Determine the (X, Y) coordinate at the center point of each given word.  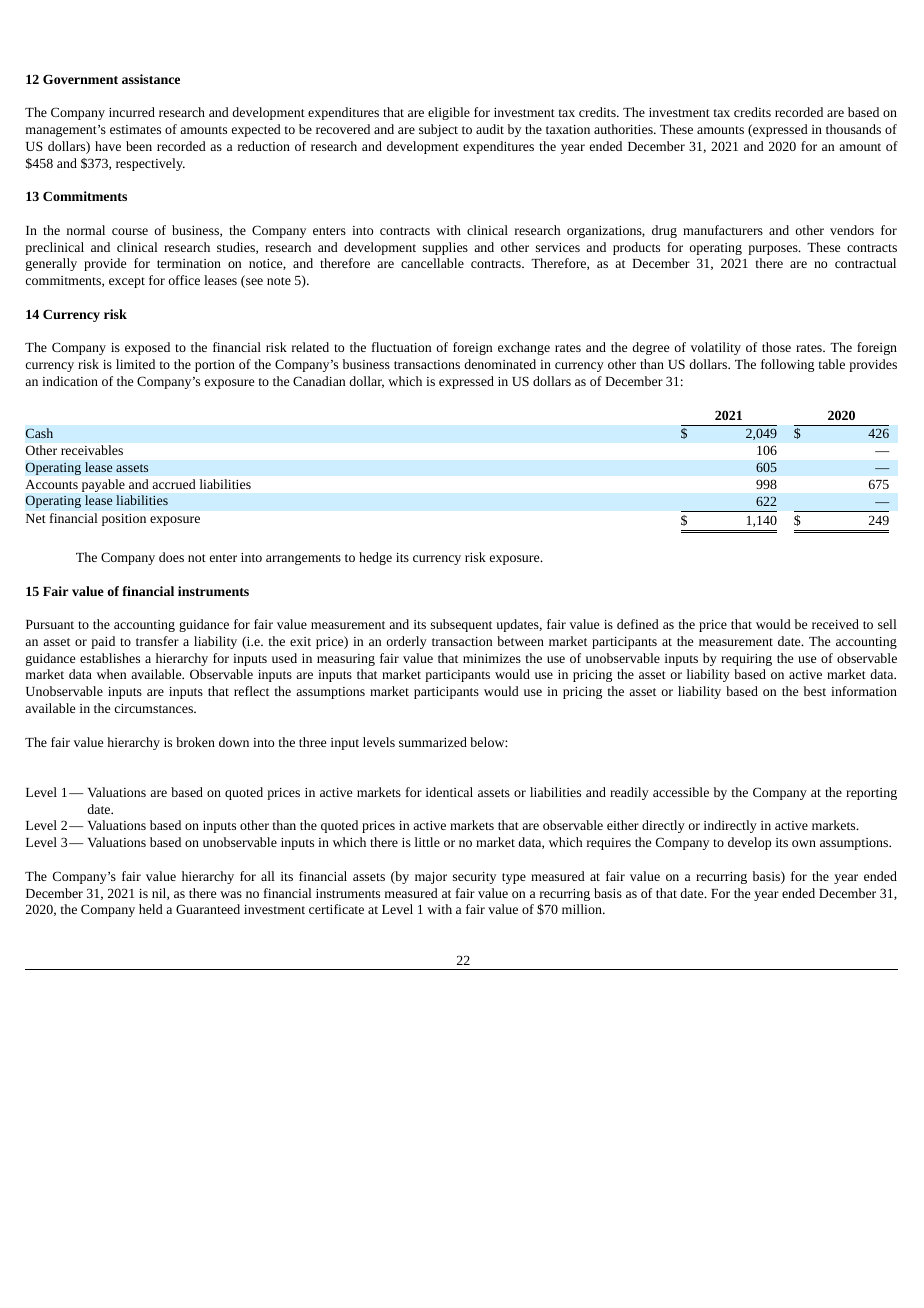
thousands (853, 129)
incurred (132, 112)
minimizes (492, 658)
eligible (449, 113)
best (815, 691)
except (127, 282)
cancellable (432, 263)
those (776, 347)
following (787, 365)
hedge (375, 558)
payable (103, 485)
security (474, 878)
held (151, 909)
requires (609, 844)
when (111, 674)
